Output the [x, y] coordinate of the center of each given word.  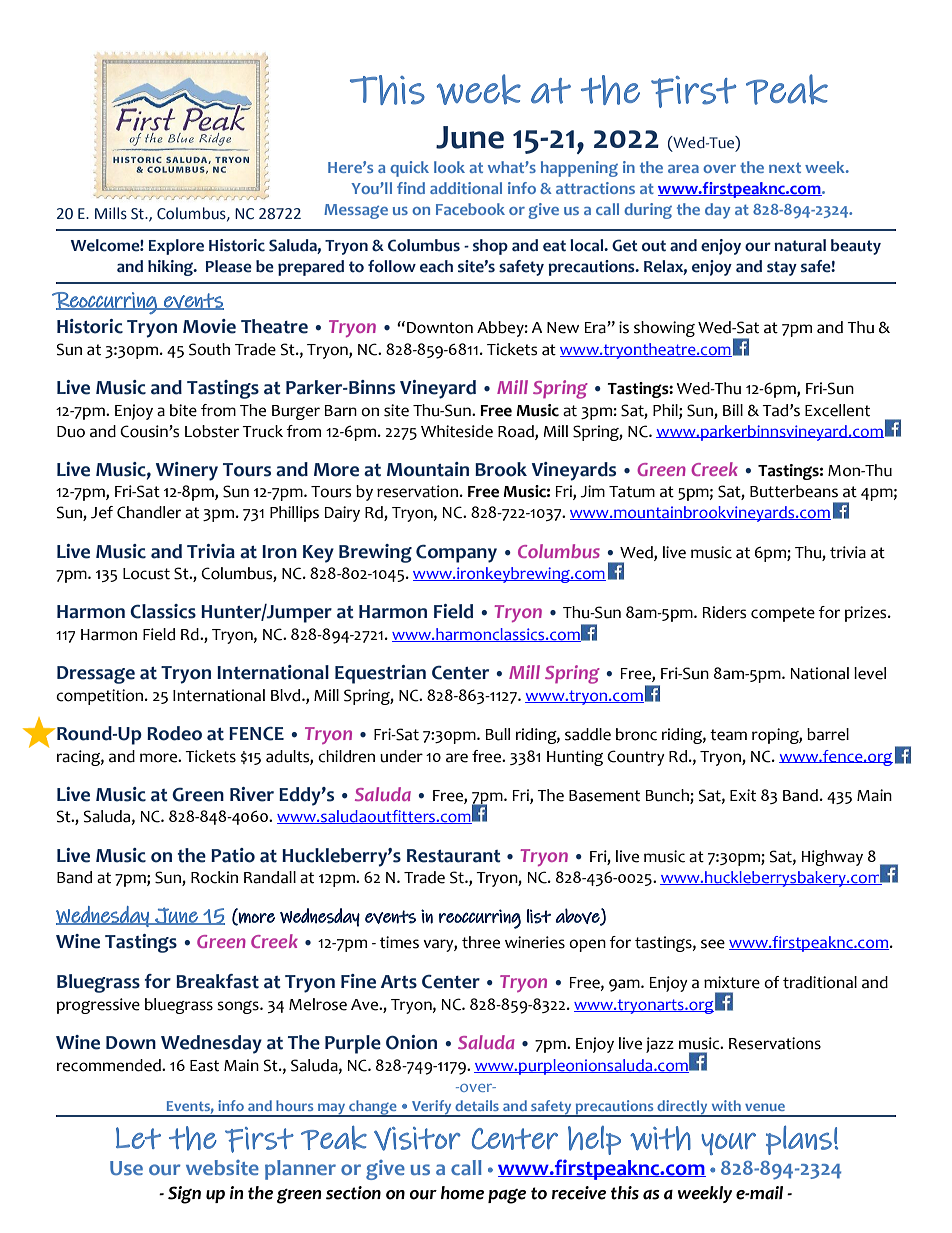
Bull [498, 734]
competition [101, 697]
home [462, 1193]
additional [466, 188]
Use [126, 1168]
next [785, 168]
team [728, 735]
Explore [176, 247]
